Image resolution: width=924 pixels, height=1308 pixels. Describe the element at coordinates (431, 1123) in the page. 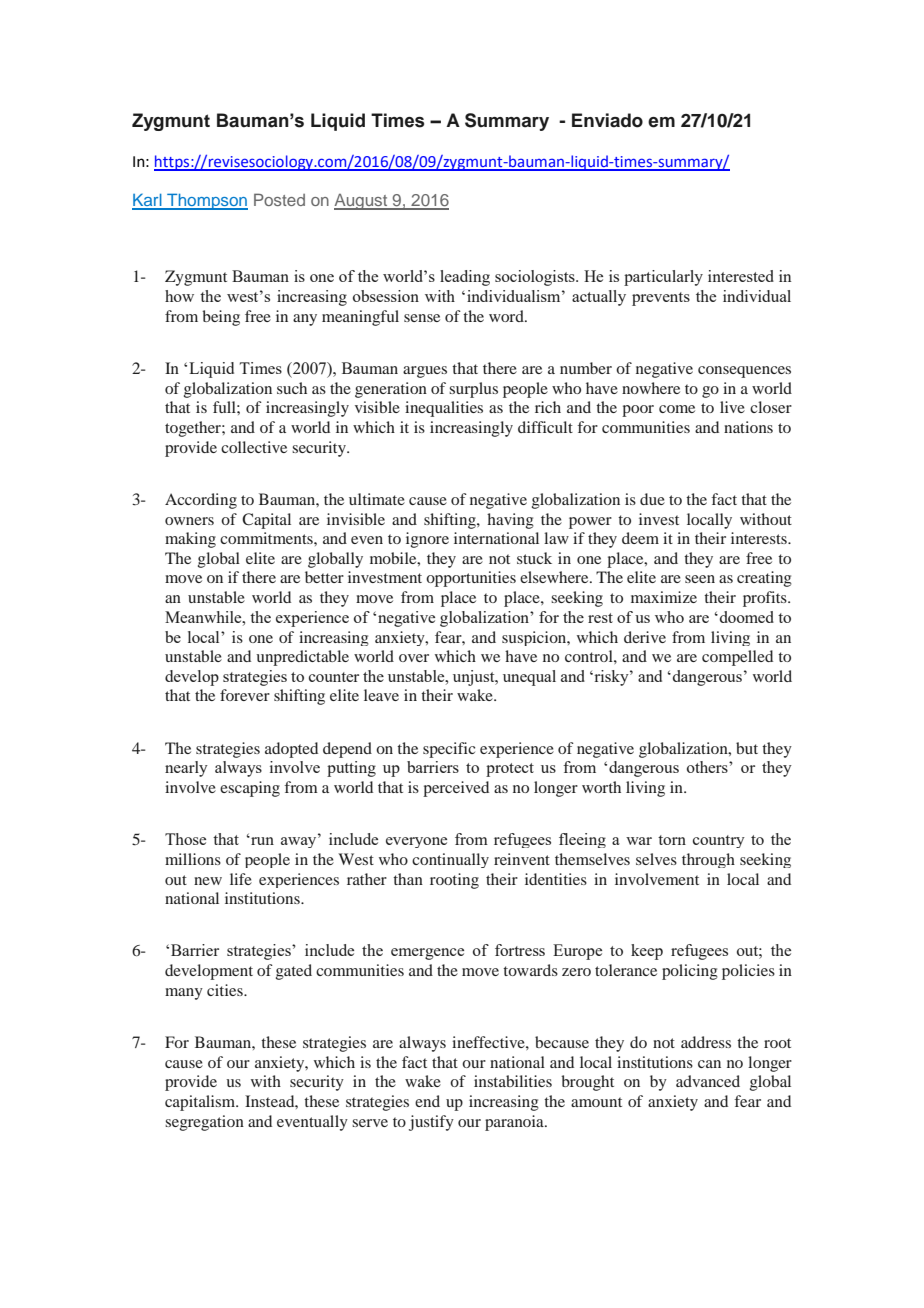

I see `justify` at that location.
